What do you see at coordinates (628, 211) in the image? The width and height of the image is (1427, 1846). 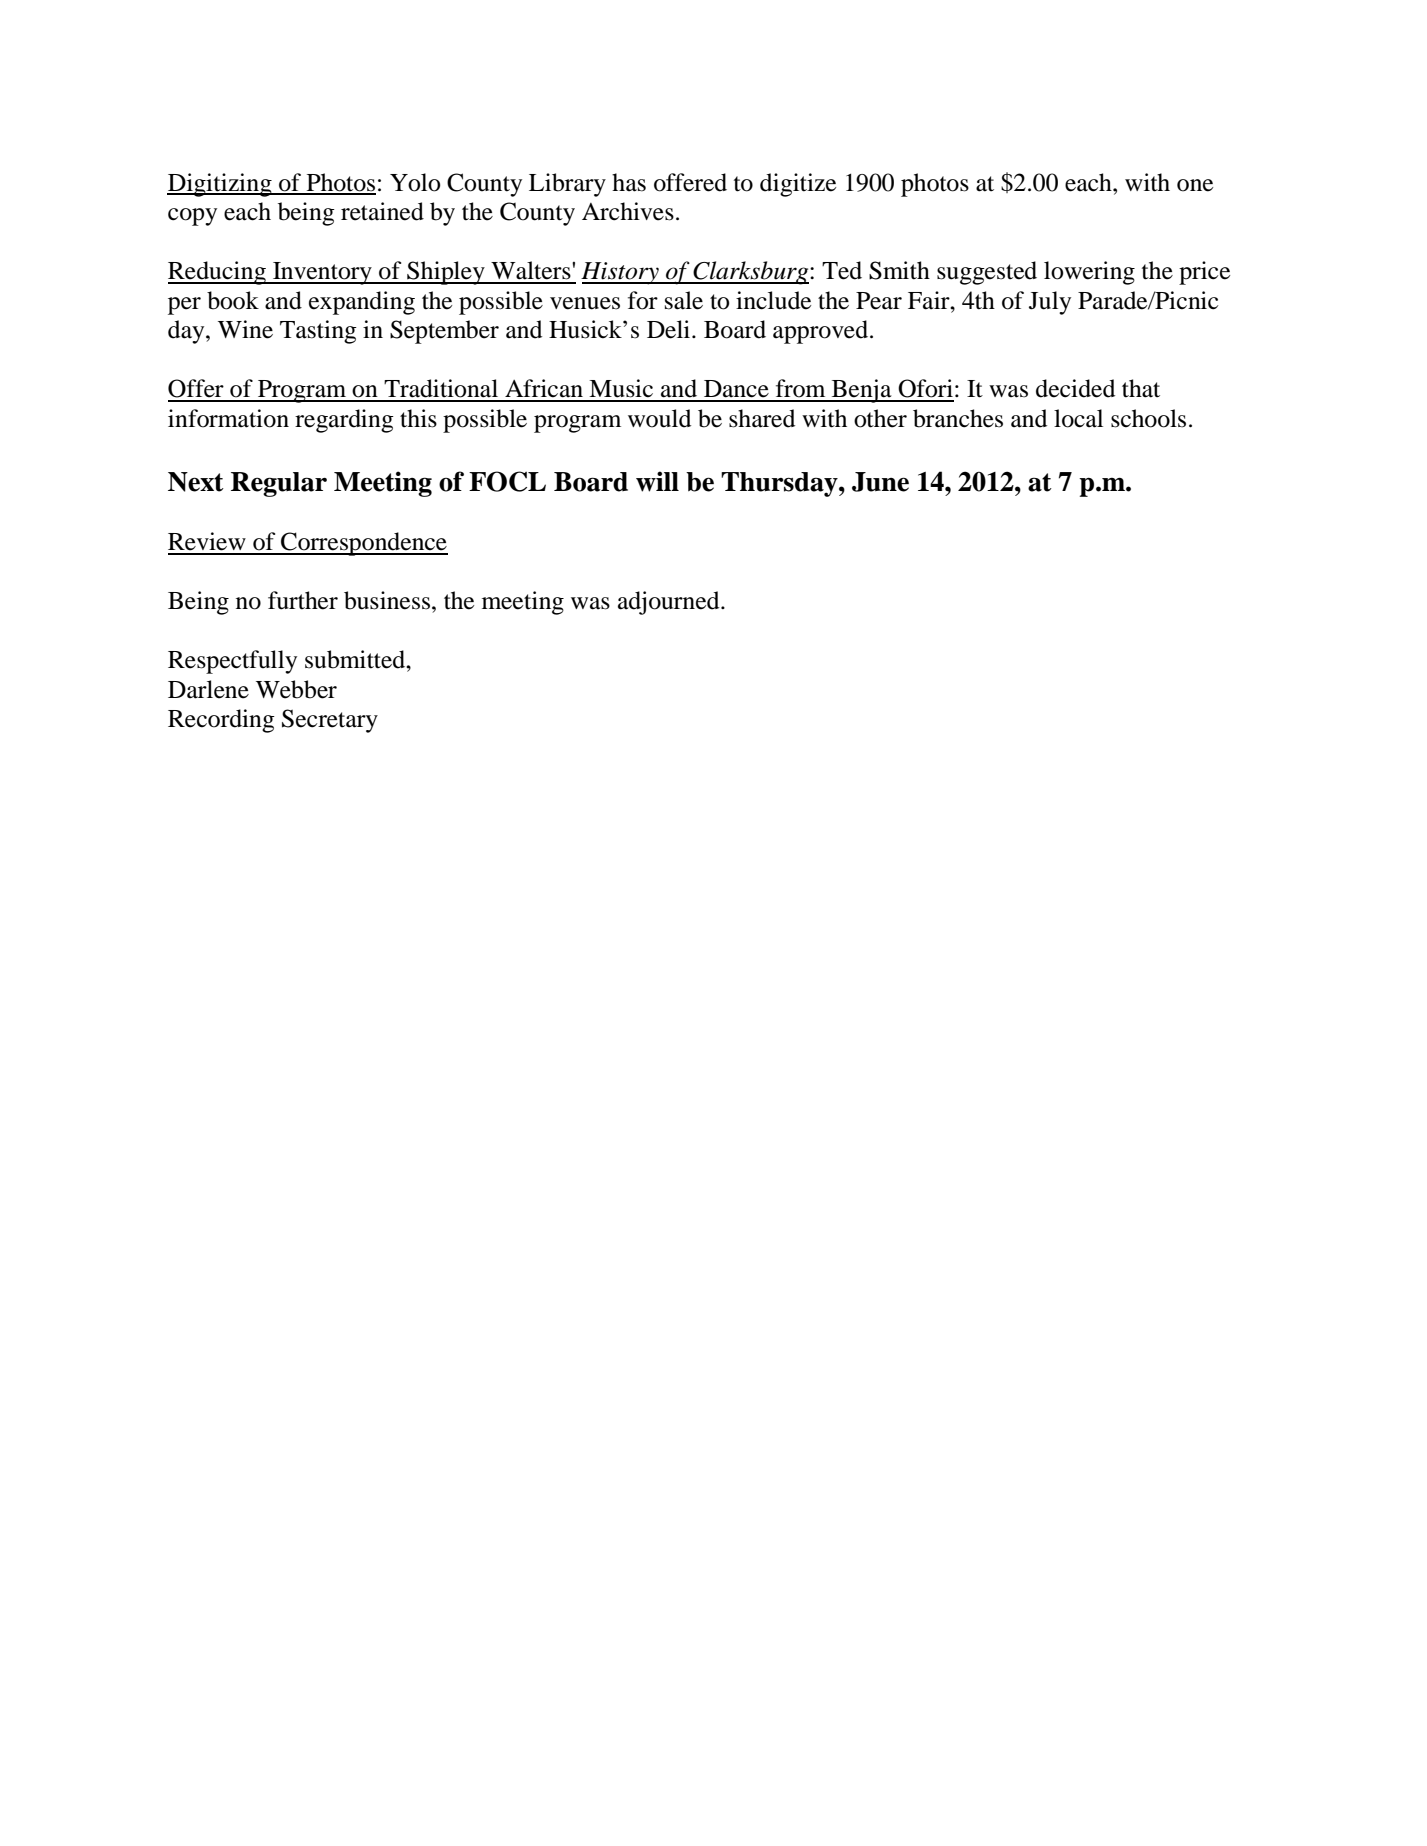 I see `Archives` at bounding box center [628, 211].
